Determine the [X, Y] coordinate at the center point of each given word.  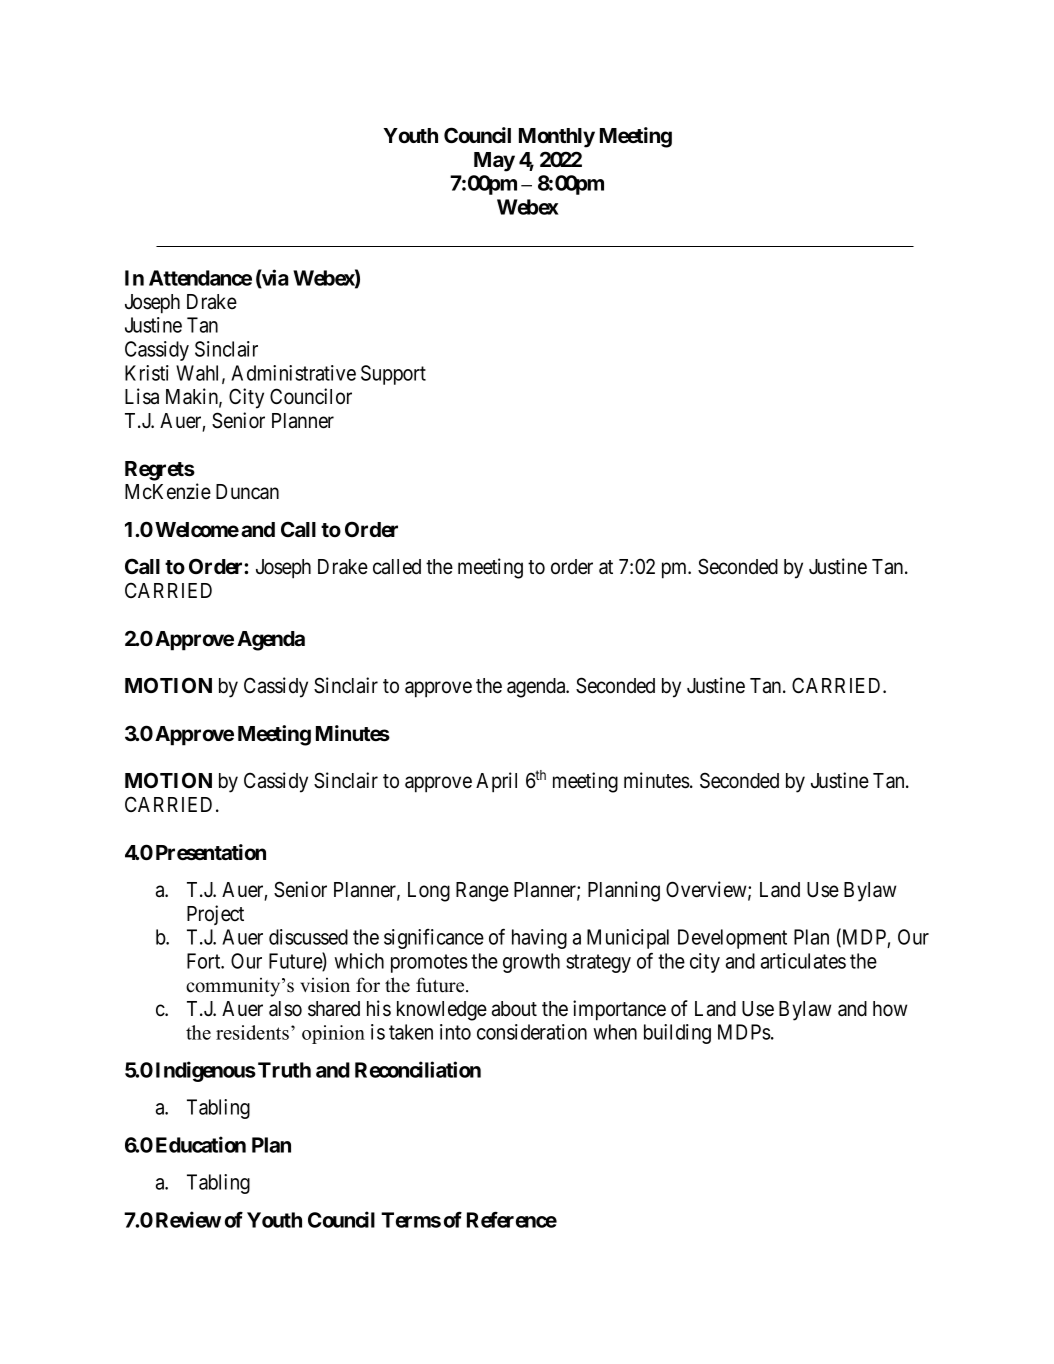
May [494, 162]
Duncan [247, 492]
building [677, 1034]
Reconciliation [418, 1069]
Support [393, 375]
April [496, 782]
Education [201, 1144]
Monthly [557, 138]
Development [732, 939]
